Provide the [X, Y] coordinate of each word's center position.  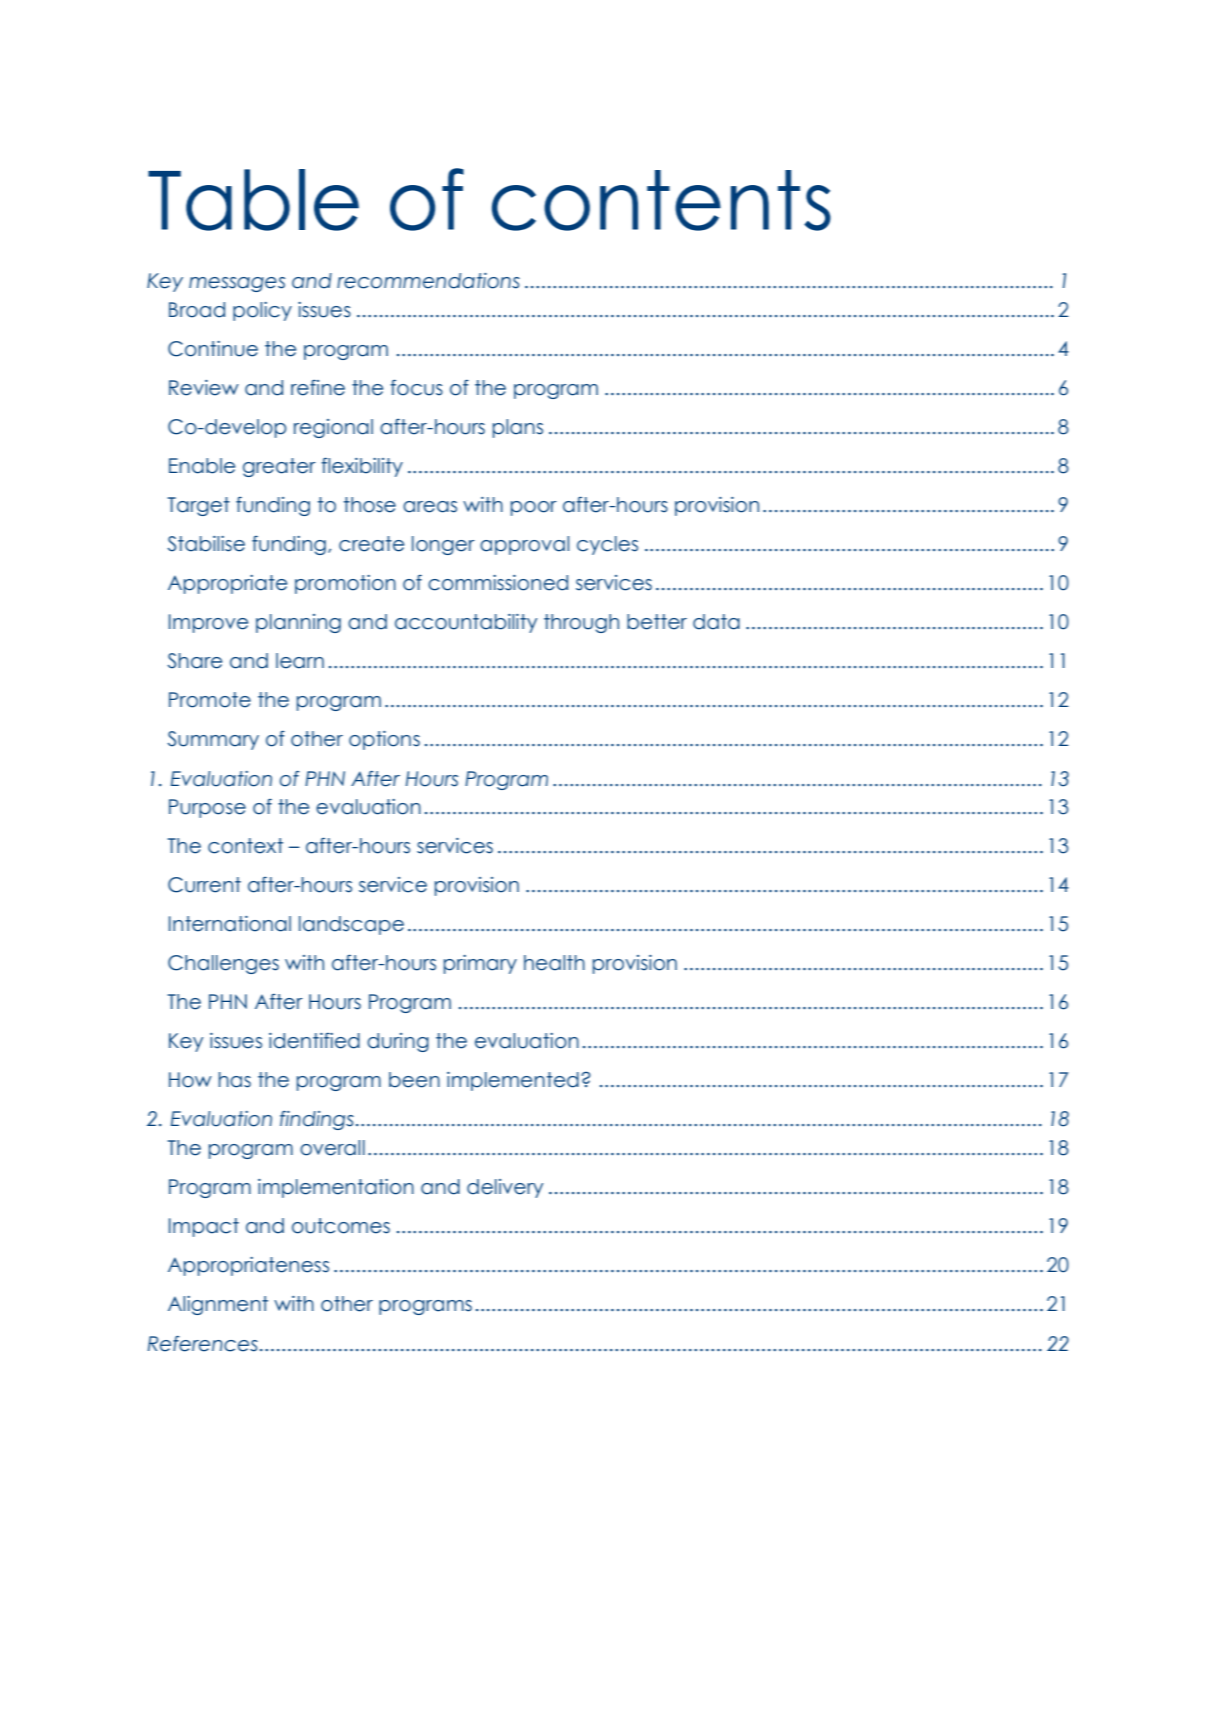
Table [253, 200]
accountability [466, 623]
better [657, 622]
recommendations [428, 281]
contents [661, 200]
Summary [213, 740]
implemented [513, 1081]
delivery [505, 1188]
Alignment [218, 1305]
